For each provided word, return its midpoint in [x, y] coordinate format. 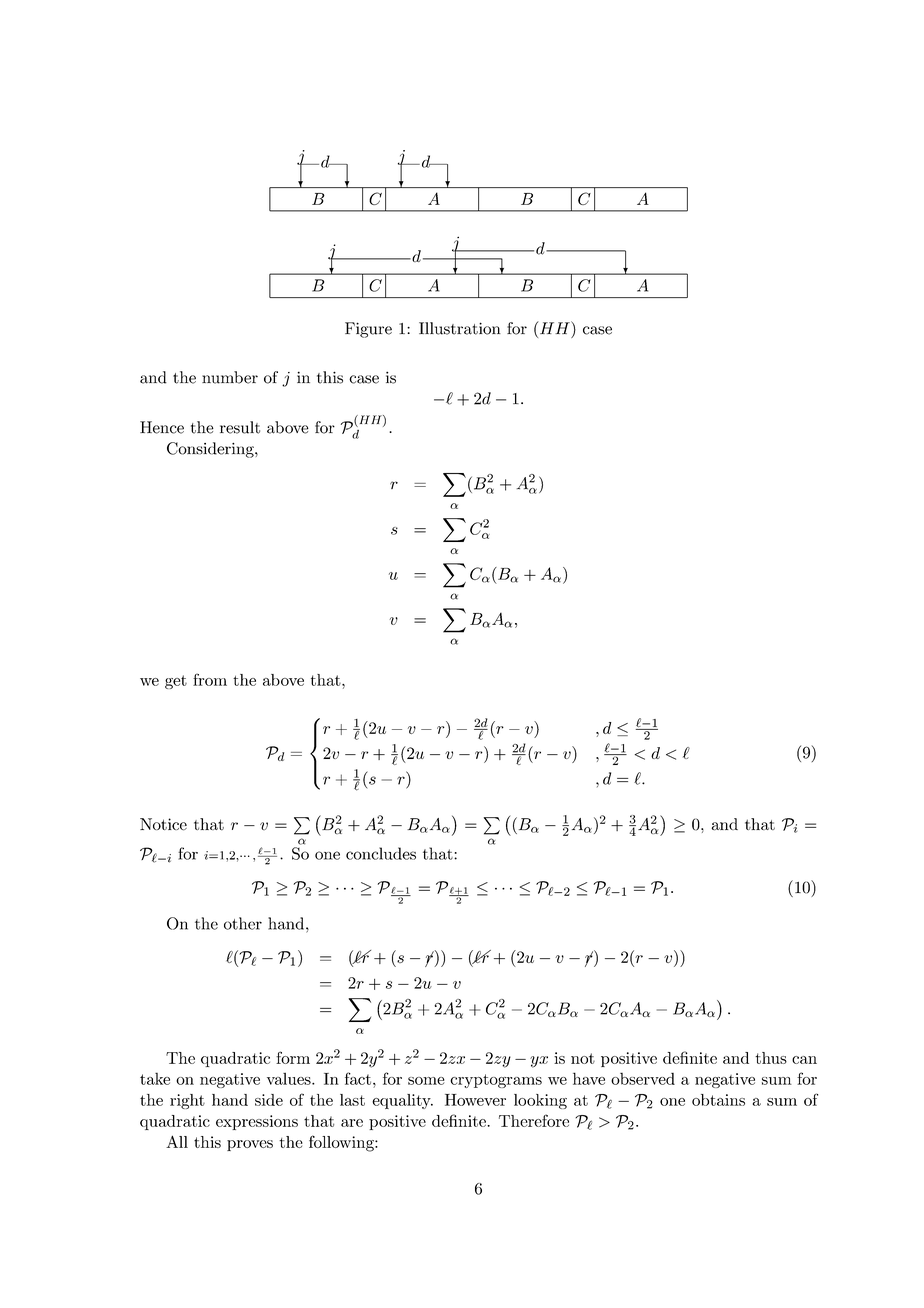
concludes [381, 853]
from [210, 679]
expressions [257, 1122]
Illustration [460, 328]
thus [771, 1058]
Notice [163, 824]
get [176, 682]
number [230, 377]
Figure [368, 330]
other [243, 923]
